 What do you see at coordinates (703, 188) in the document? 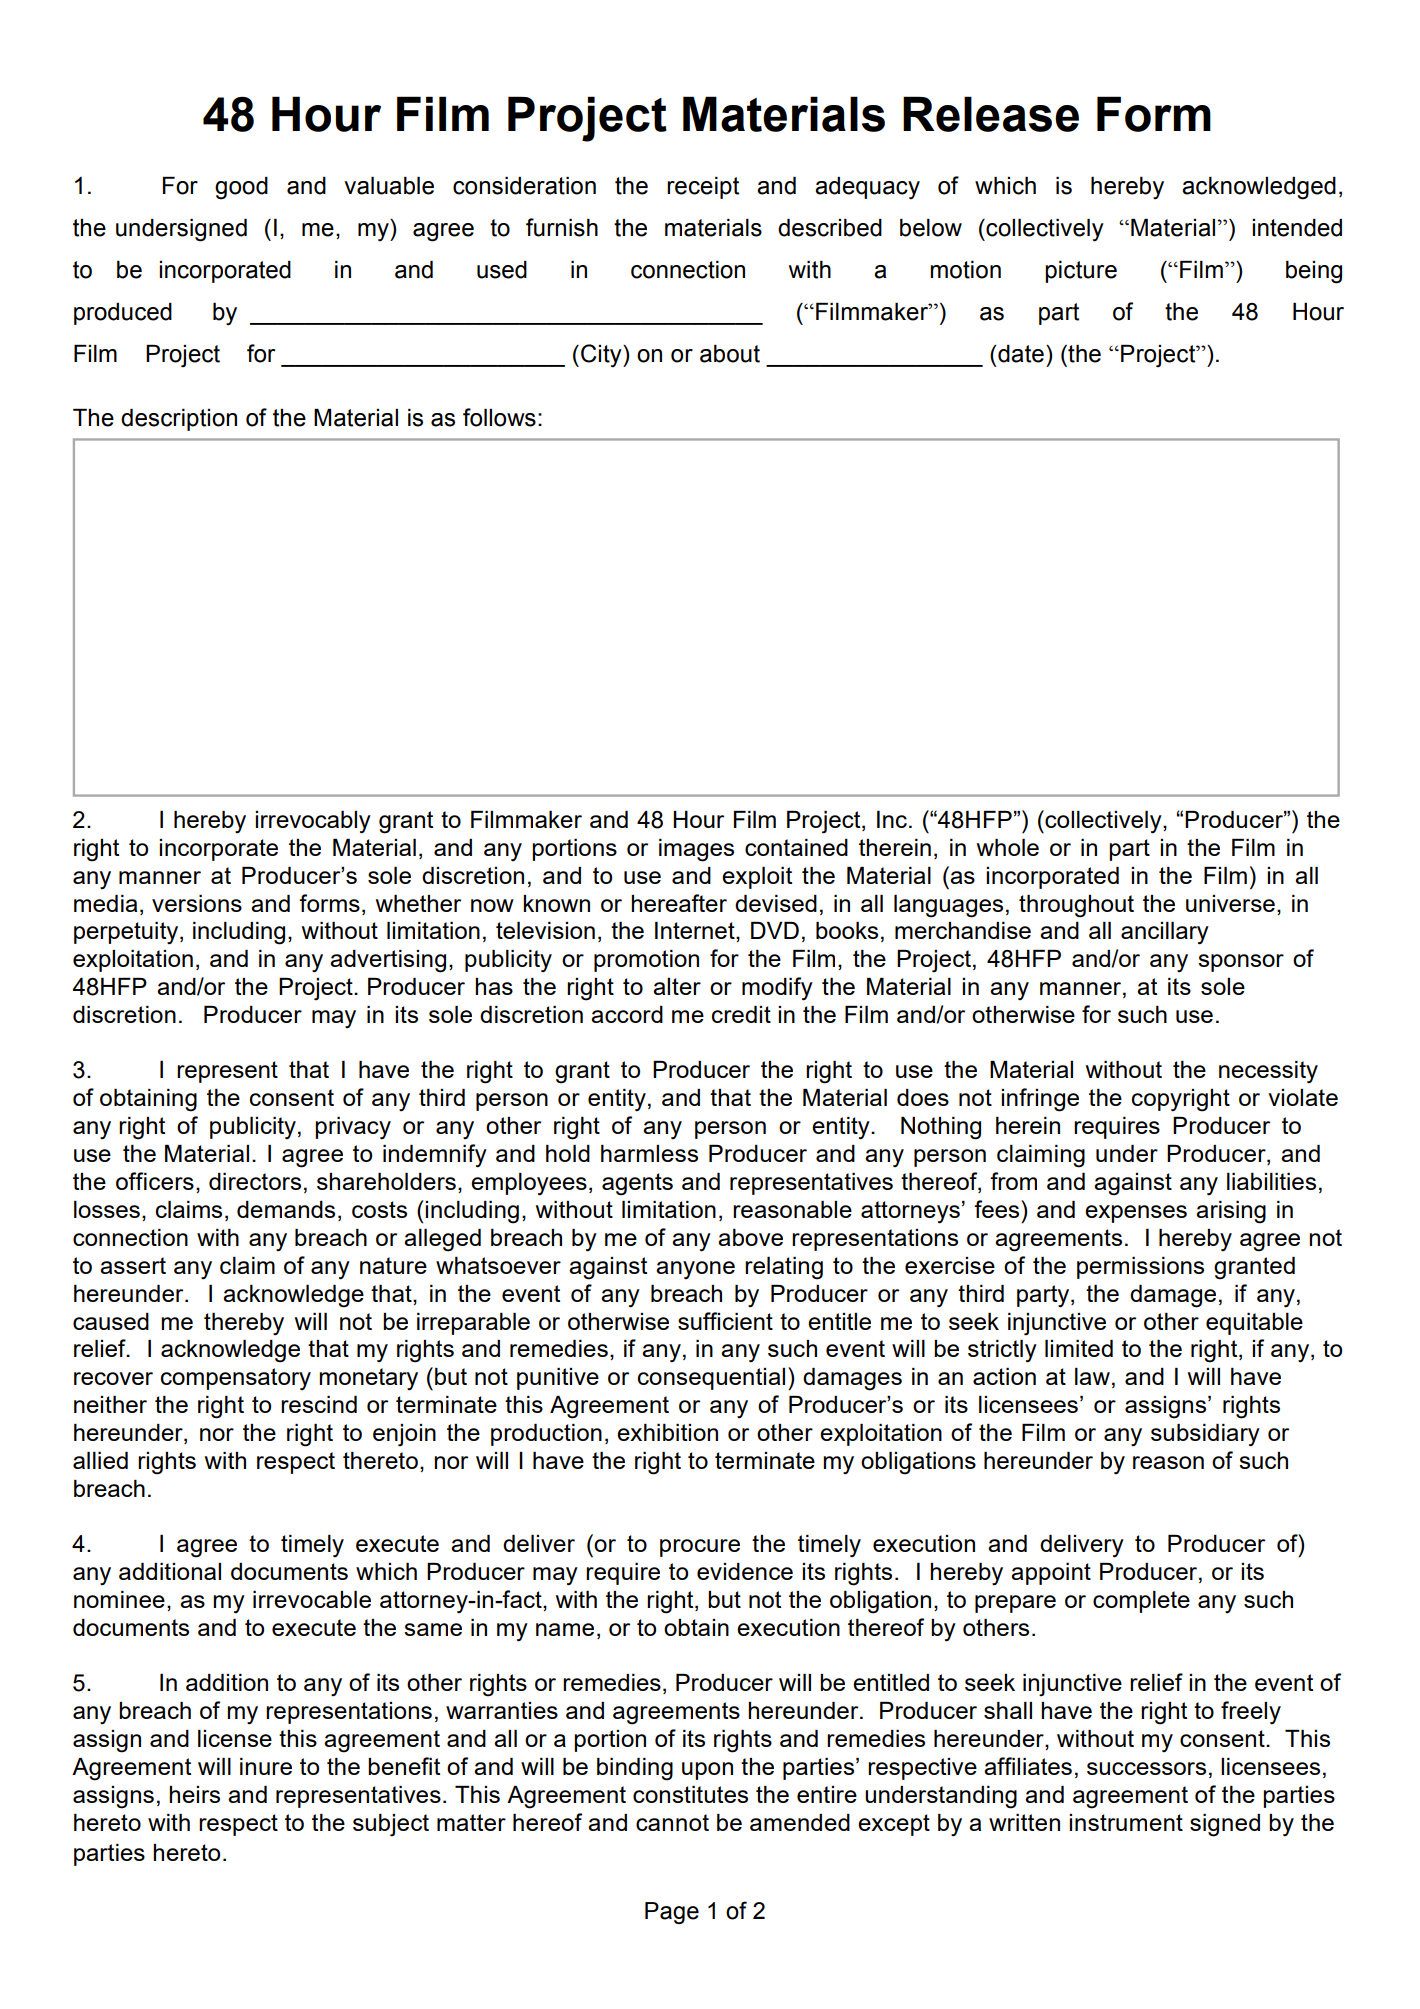
I see `receipt` at bounding box center [703, 188].
